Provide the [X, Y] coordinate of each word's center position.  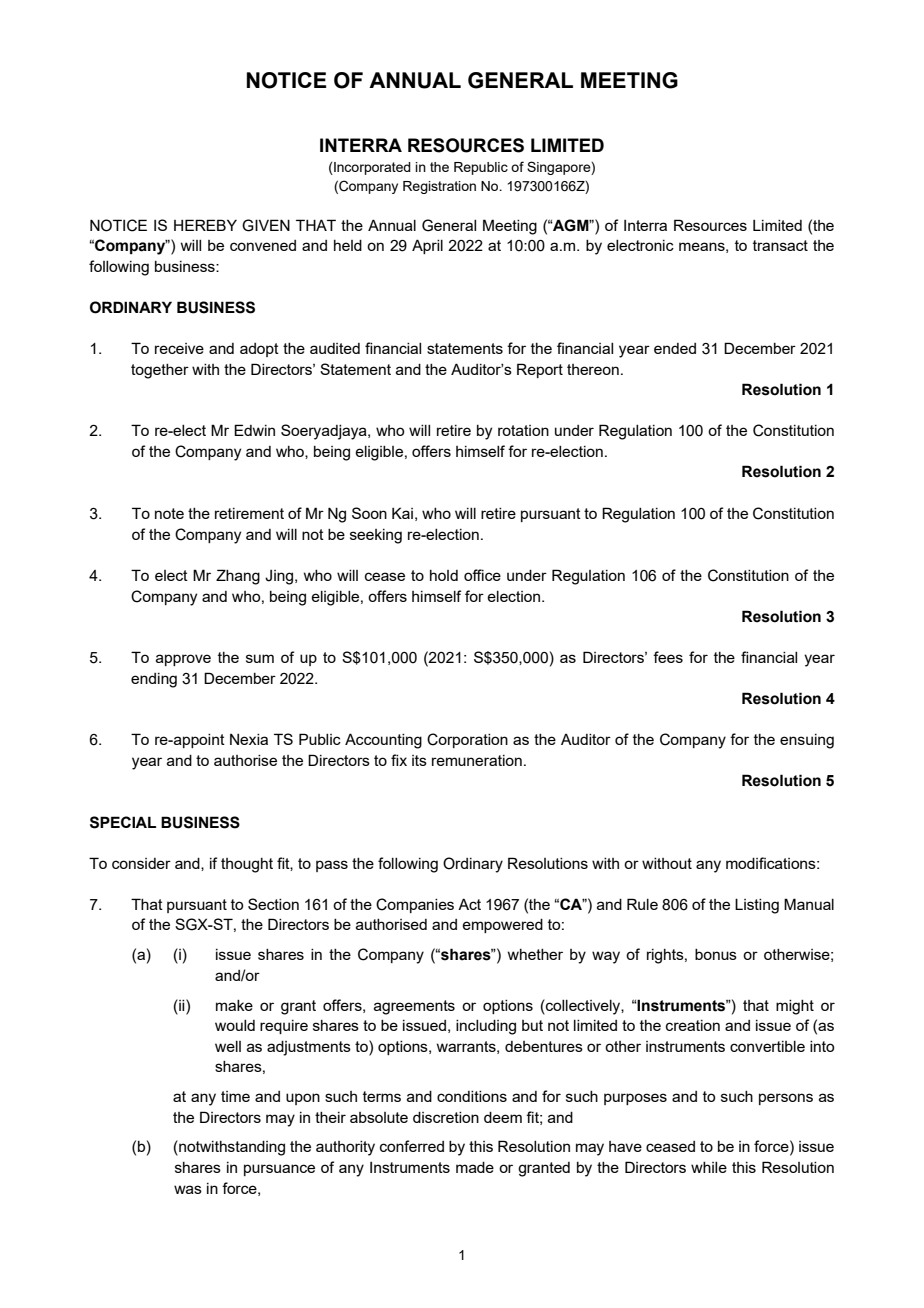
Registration [439, 187]
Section [273, 904]
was [188, 1189]
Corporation [467, 740]
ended [675, 348]
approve [183, 660]
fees [668, 657]
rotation [523, 430]
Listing [757, 906]
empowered [502, 926]
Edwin [254, 430]
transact [780, 245]
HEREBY [205, 225]
